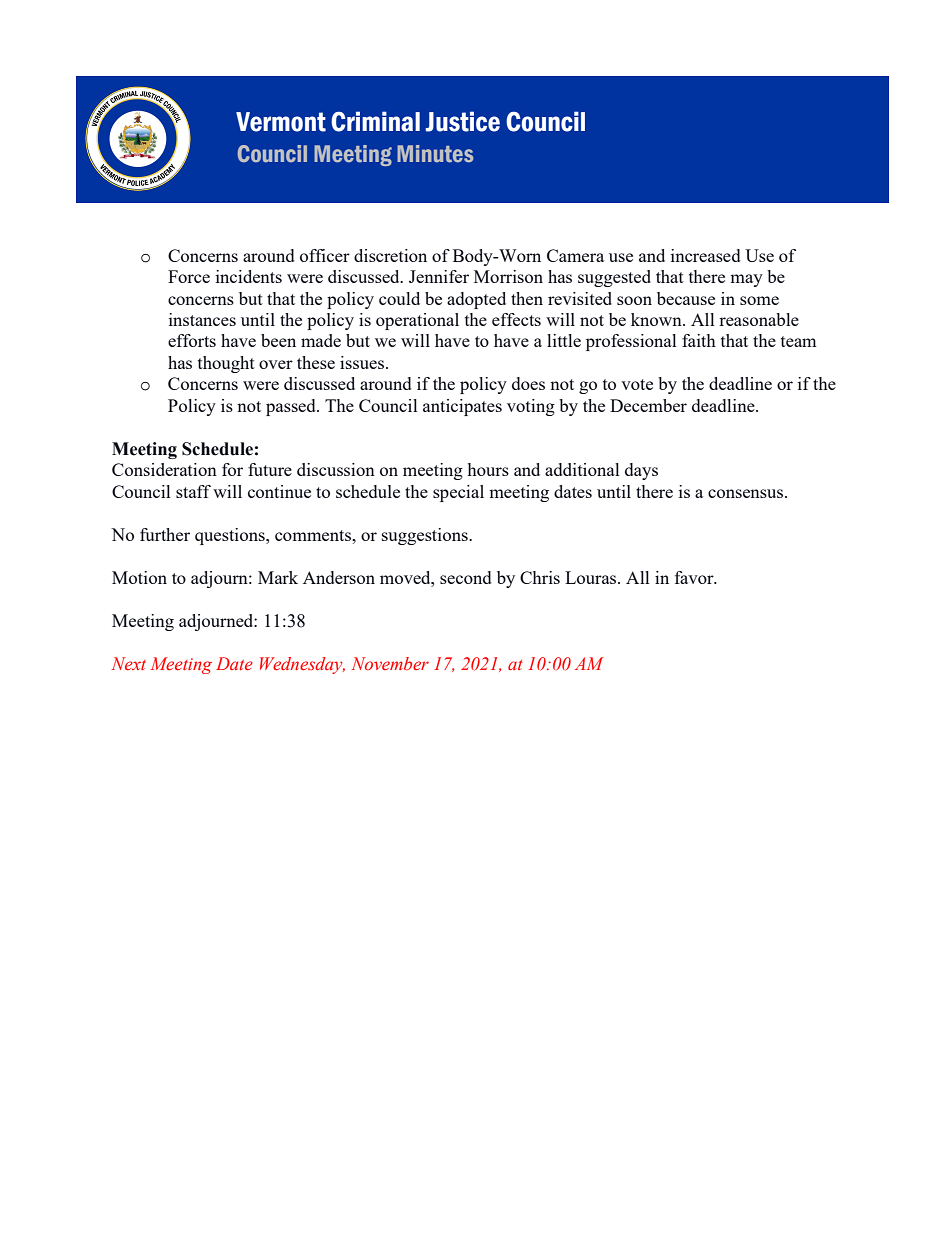 The width and height of the screenshot is (952, 1233). Describe the element at coordinates (648, 405) in the screenshot. I see `December` at that location.
